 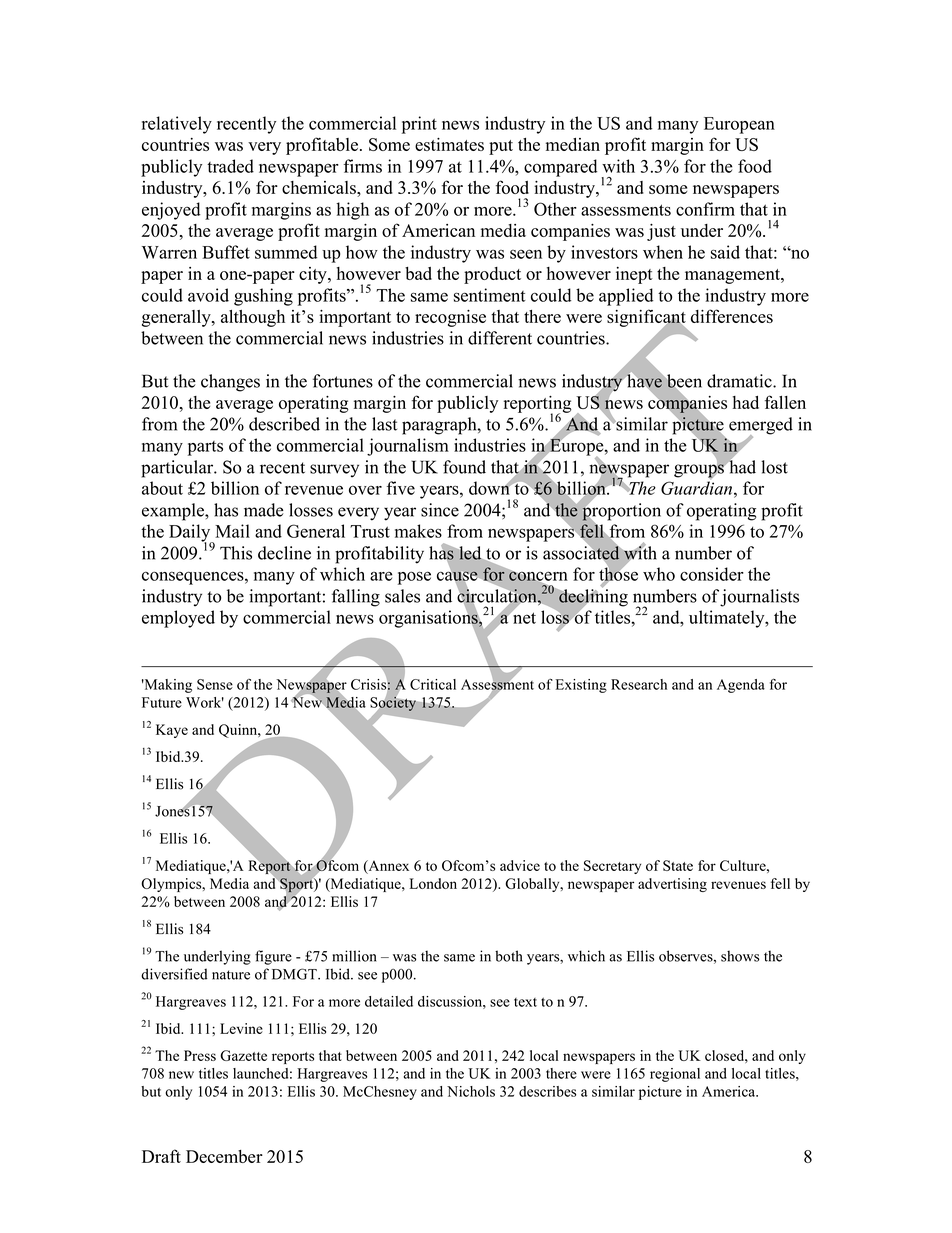 What do you see at coordinates (741, 686) in the screenshot?
I see `Agenda` at bounding box center [741, 686].
